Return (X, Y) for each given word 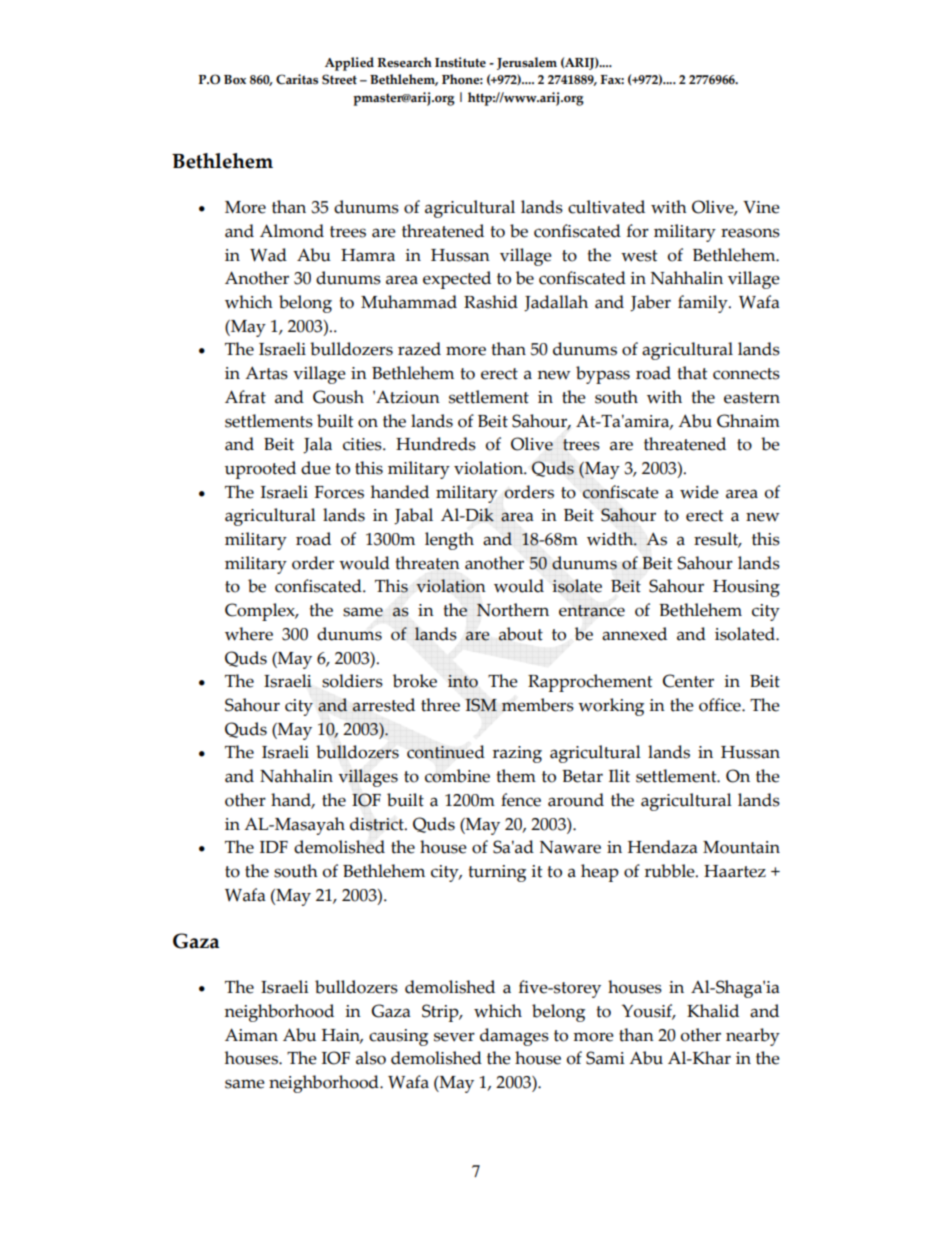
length (449, 541)
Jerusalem (527, 63)
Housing (746, 588)
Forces (339, 492)
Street (339, 79)
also (371, 1058)
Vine (761, 207)
